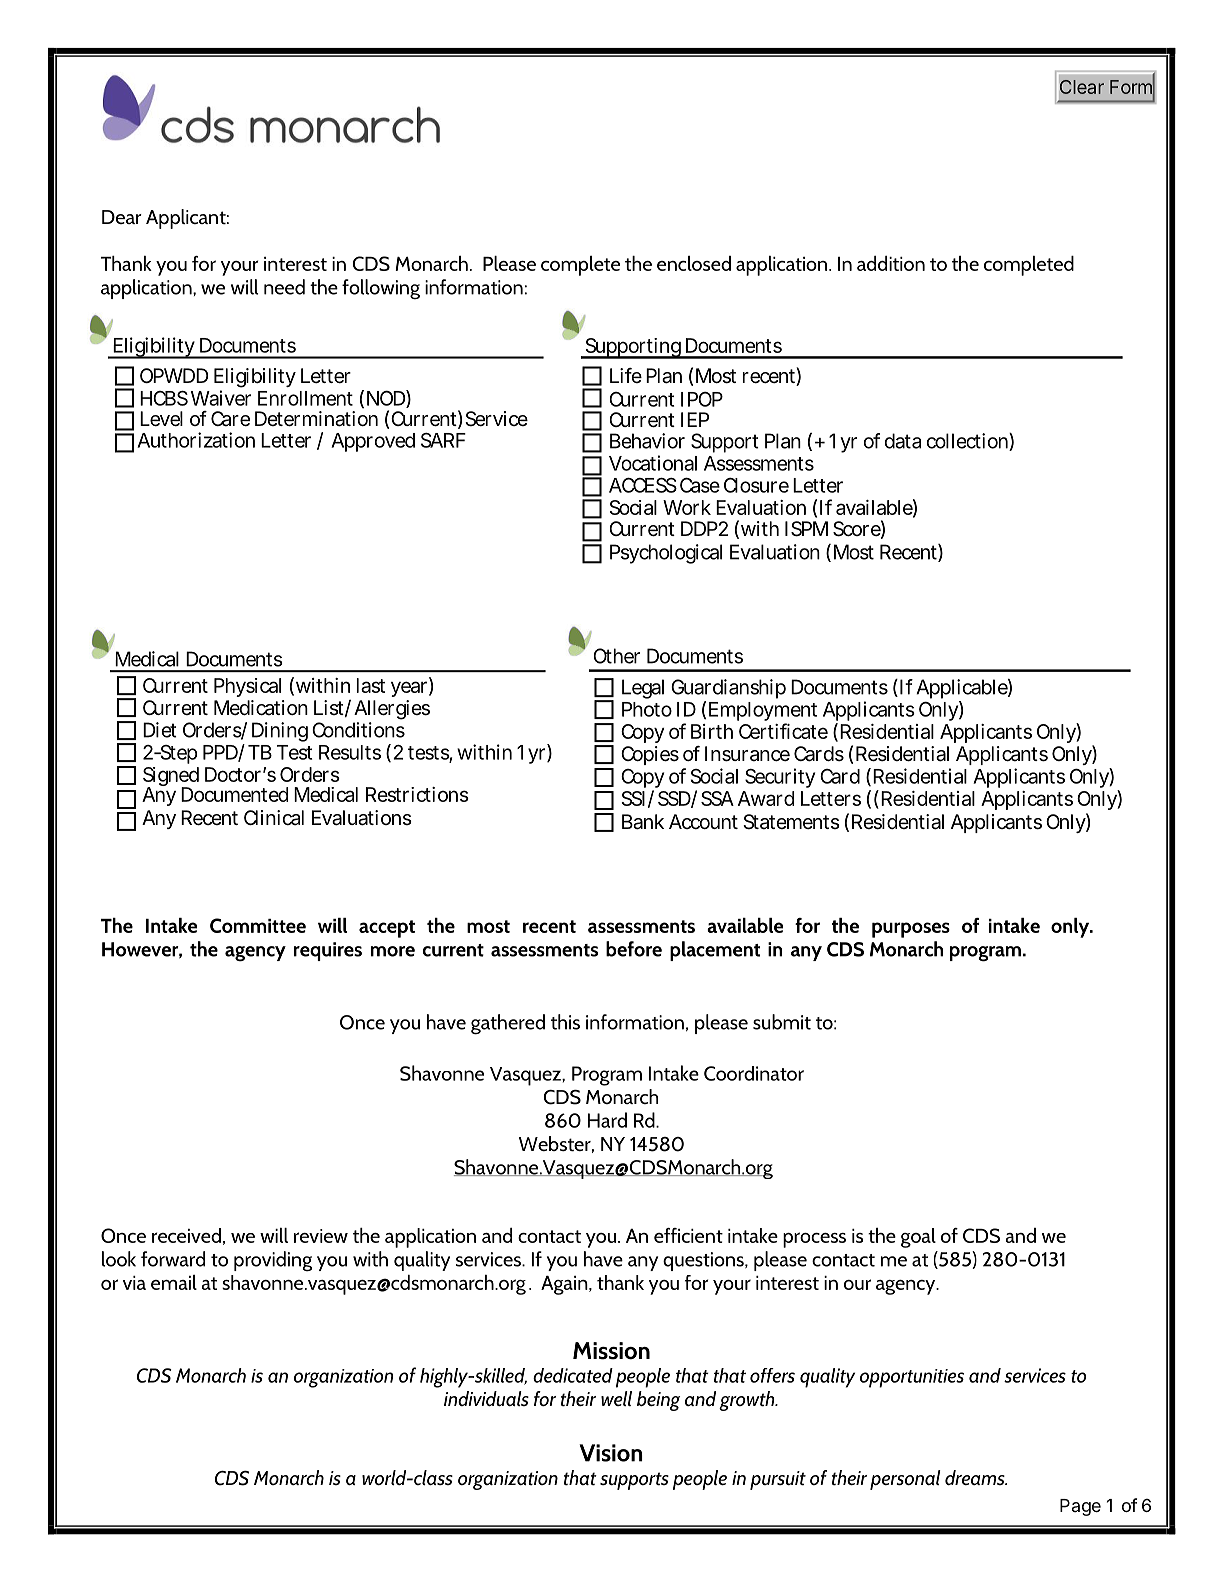 The image size is (1223, 1582). What do you see at coordinates (486, 1398) in the page?
I see `individuals` at bounding box center [486, 1398].
